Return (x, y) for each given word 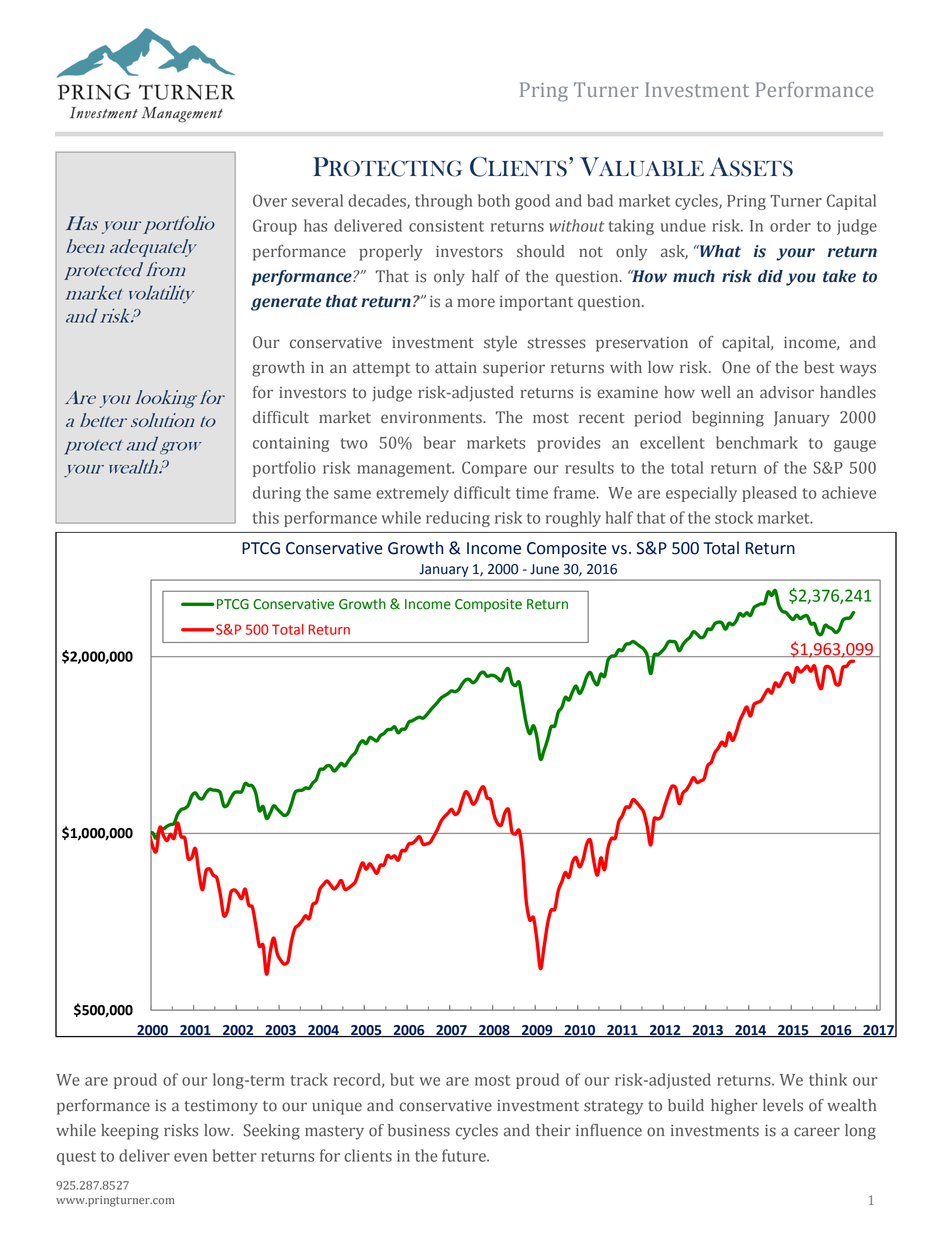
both (494, 200)
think (828, 1079)
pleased (769, 494)
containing (291, 444)
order (790, 225)
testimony (221, 1107)
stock (734, 517)
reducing (458, 519)
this (266, 517)
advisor (787, 392)
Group (275, 227)
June (544, 569)
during (277, 494)
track (309, 1079)
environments (432, 417)
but (402, 1079)
